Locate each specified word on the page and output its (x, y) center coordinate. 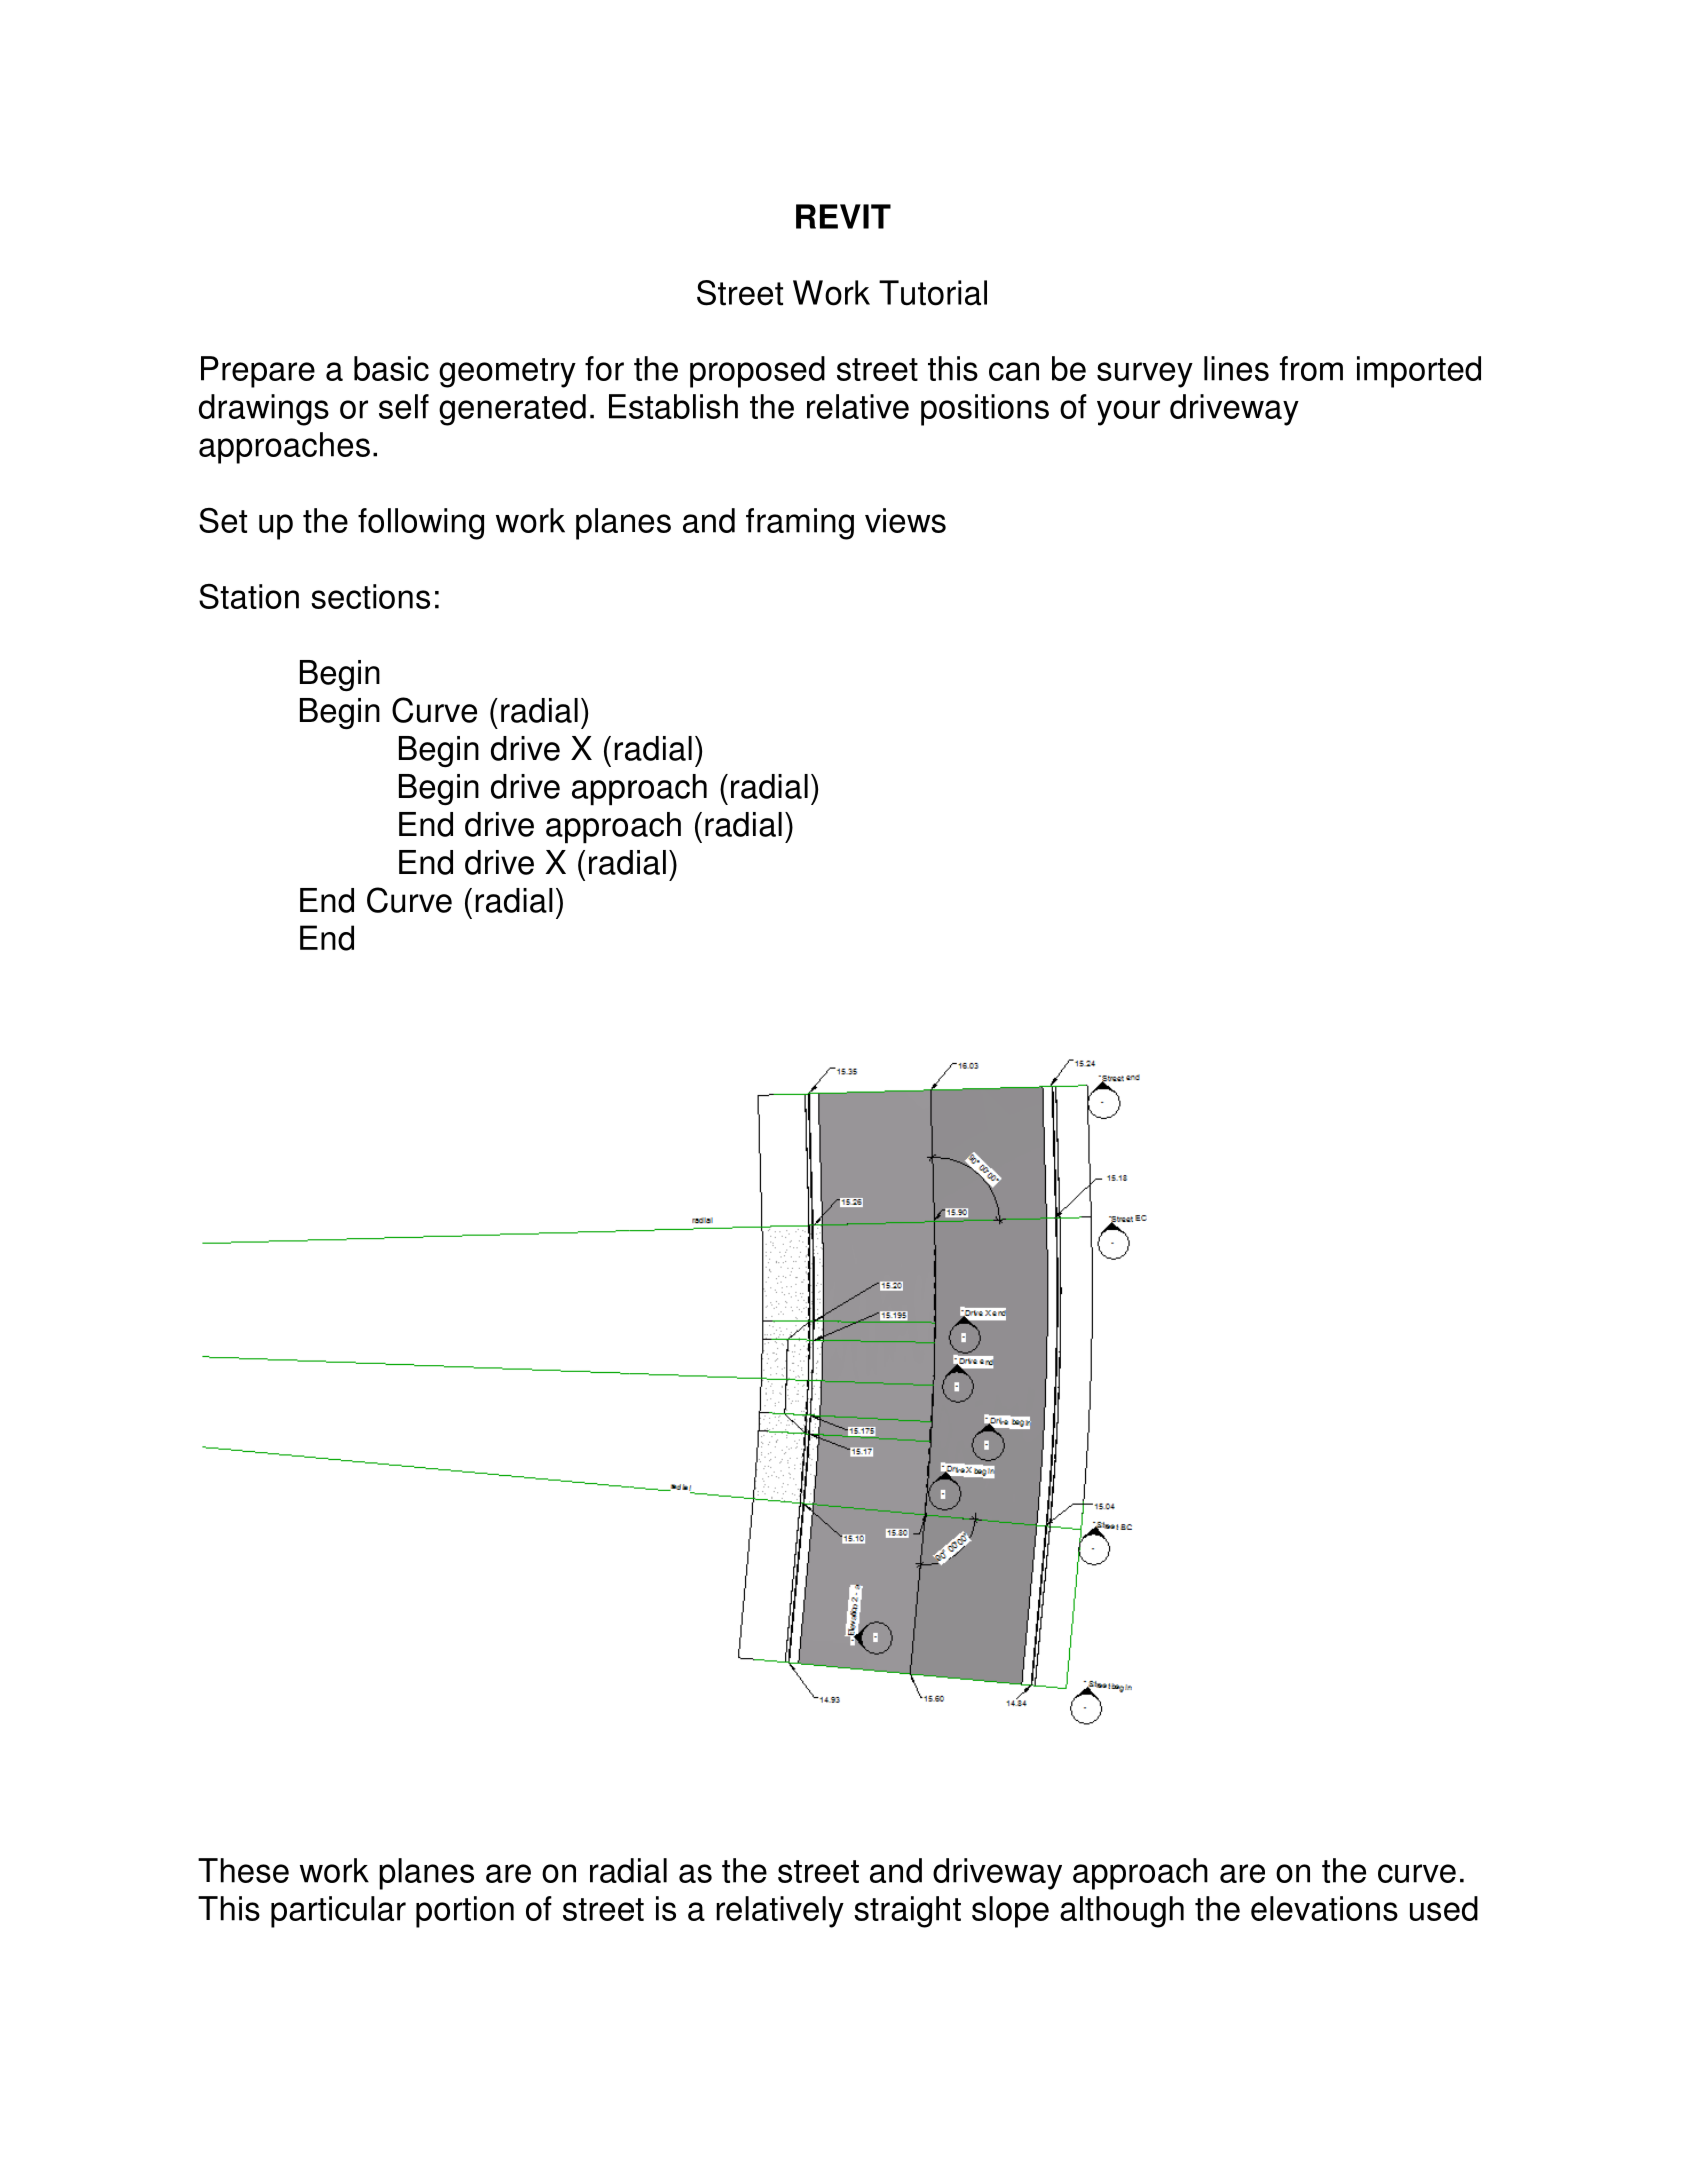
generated (512, 410)
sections (370, 596)
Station (249, 596)
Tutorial (933, 293)
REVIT (843, 216)
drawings (264, 410)
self (404, 406)
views (905, 520)
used (1444, 1908)
